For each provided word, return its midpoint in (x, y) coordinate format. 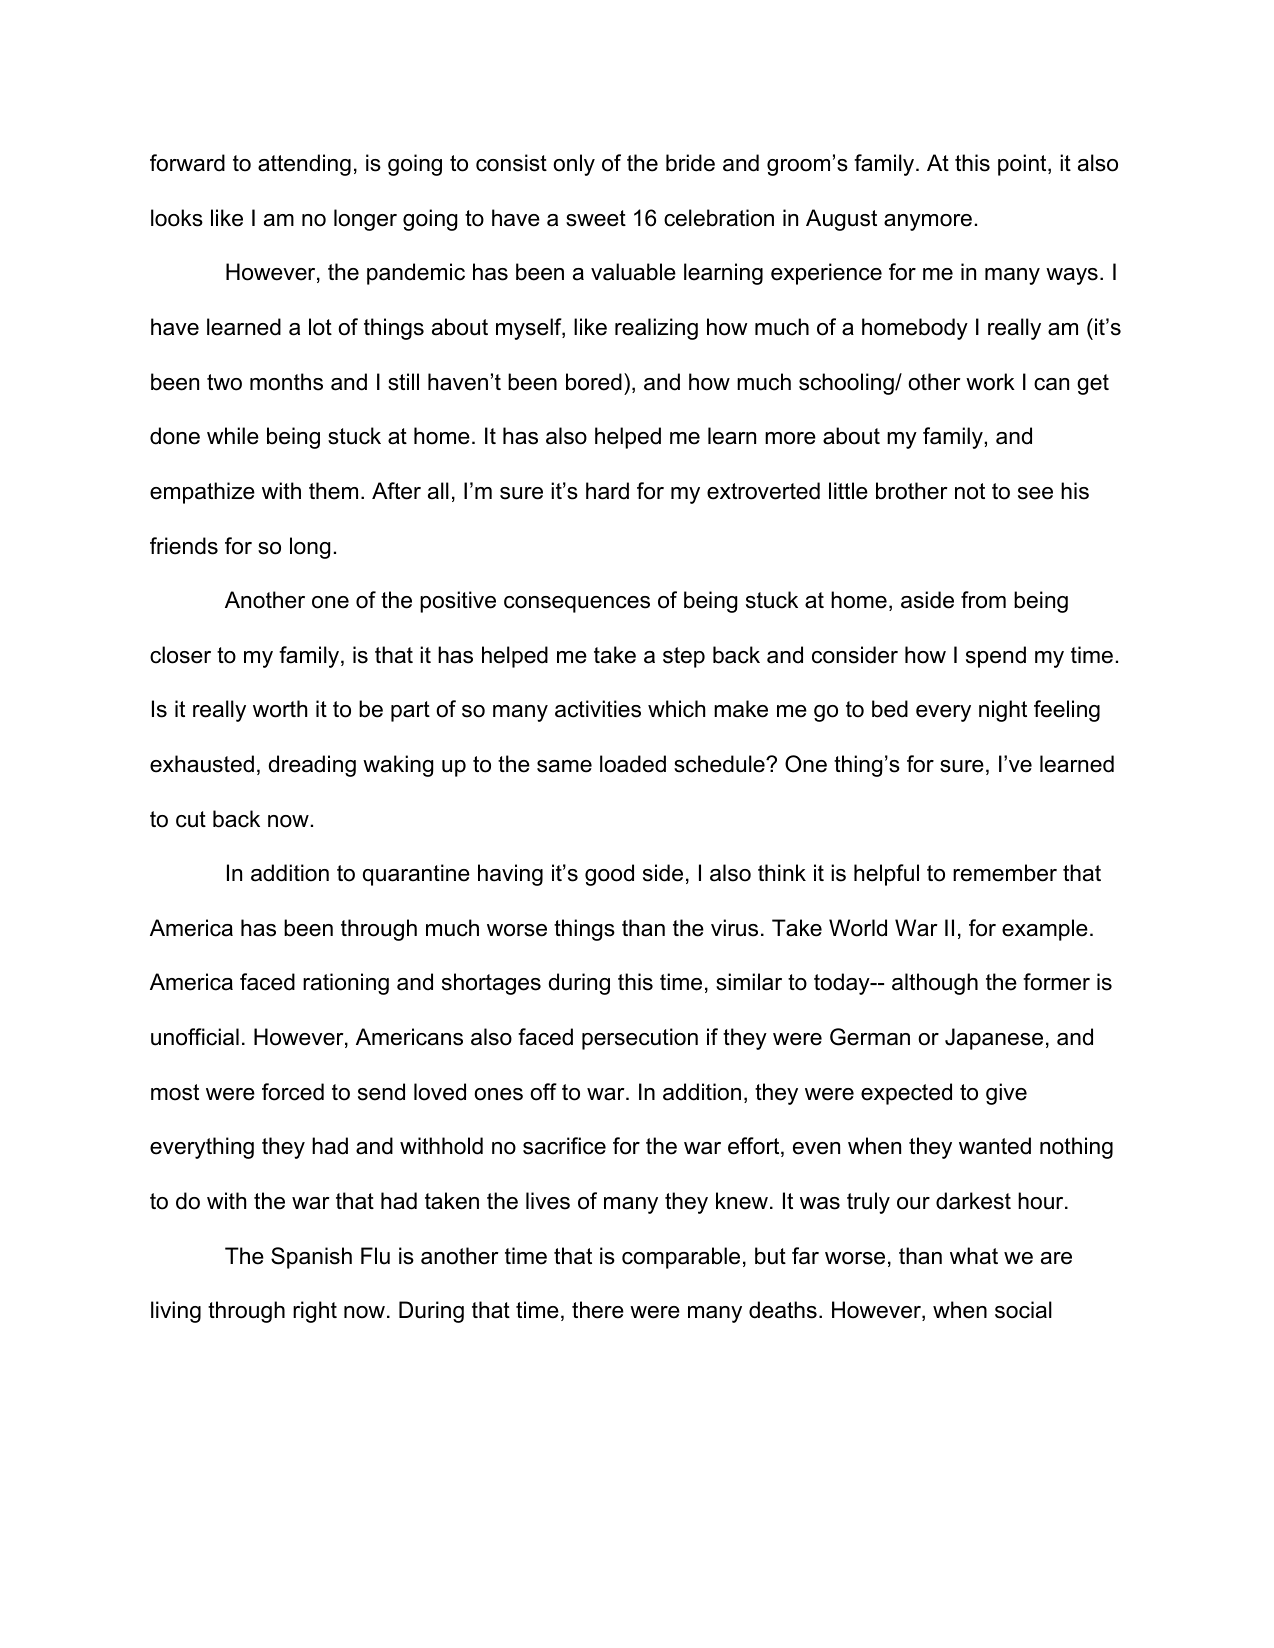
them (333, 491)
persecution (640, 1039)
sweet (596, 218)
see (1035, 493)
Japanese (994, 1039)
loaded (633, 764)
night (1003, 711)
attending (304, 165)
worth (280, 709)
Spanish (311, 1258)
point (1023, 165)
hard (607, 491)
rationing (346, 984)
